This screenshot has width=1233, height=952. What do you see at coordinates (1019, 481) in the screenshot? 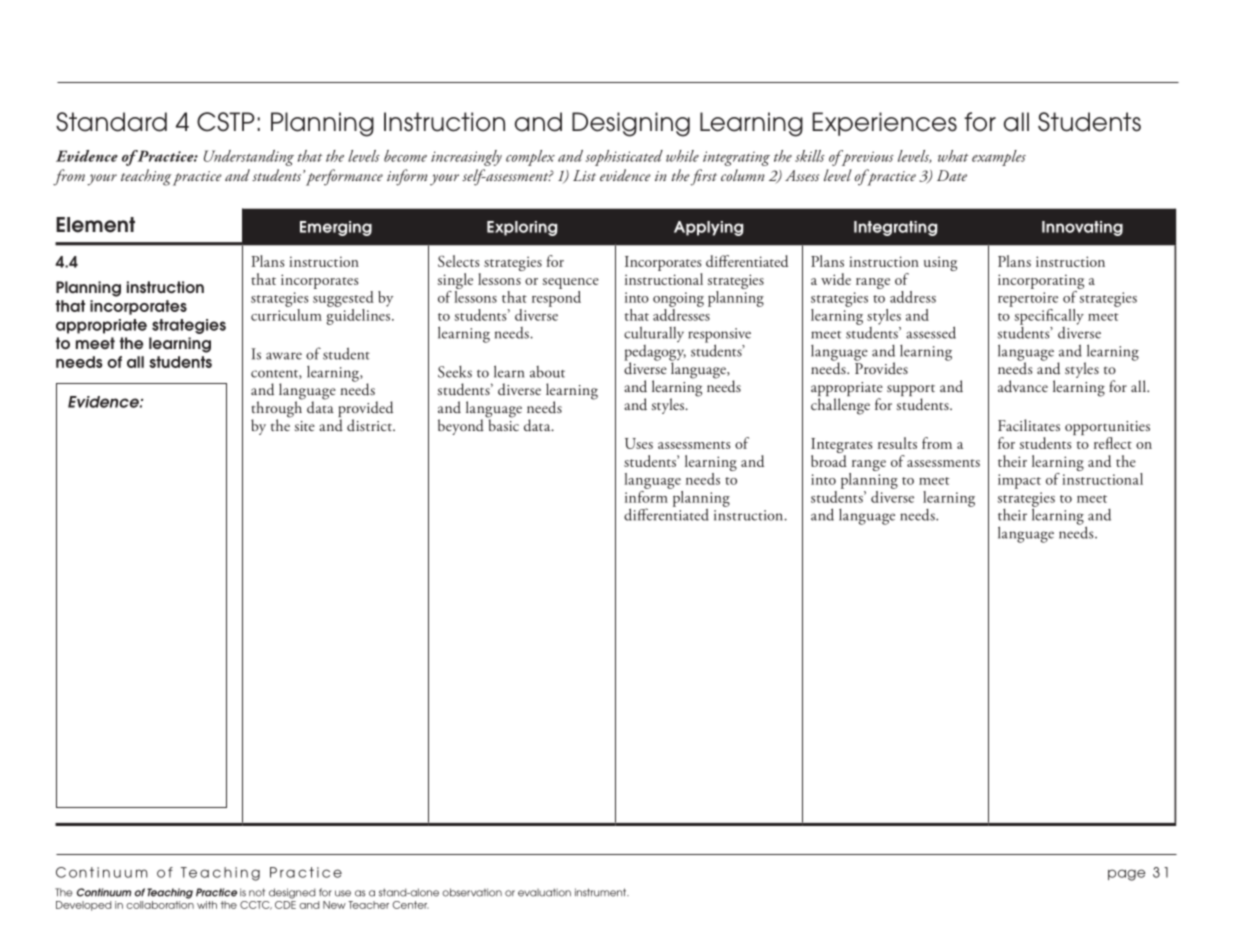
I see `impact` at bounding box center [1019, 481].
